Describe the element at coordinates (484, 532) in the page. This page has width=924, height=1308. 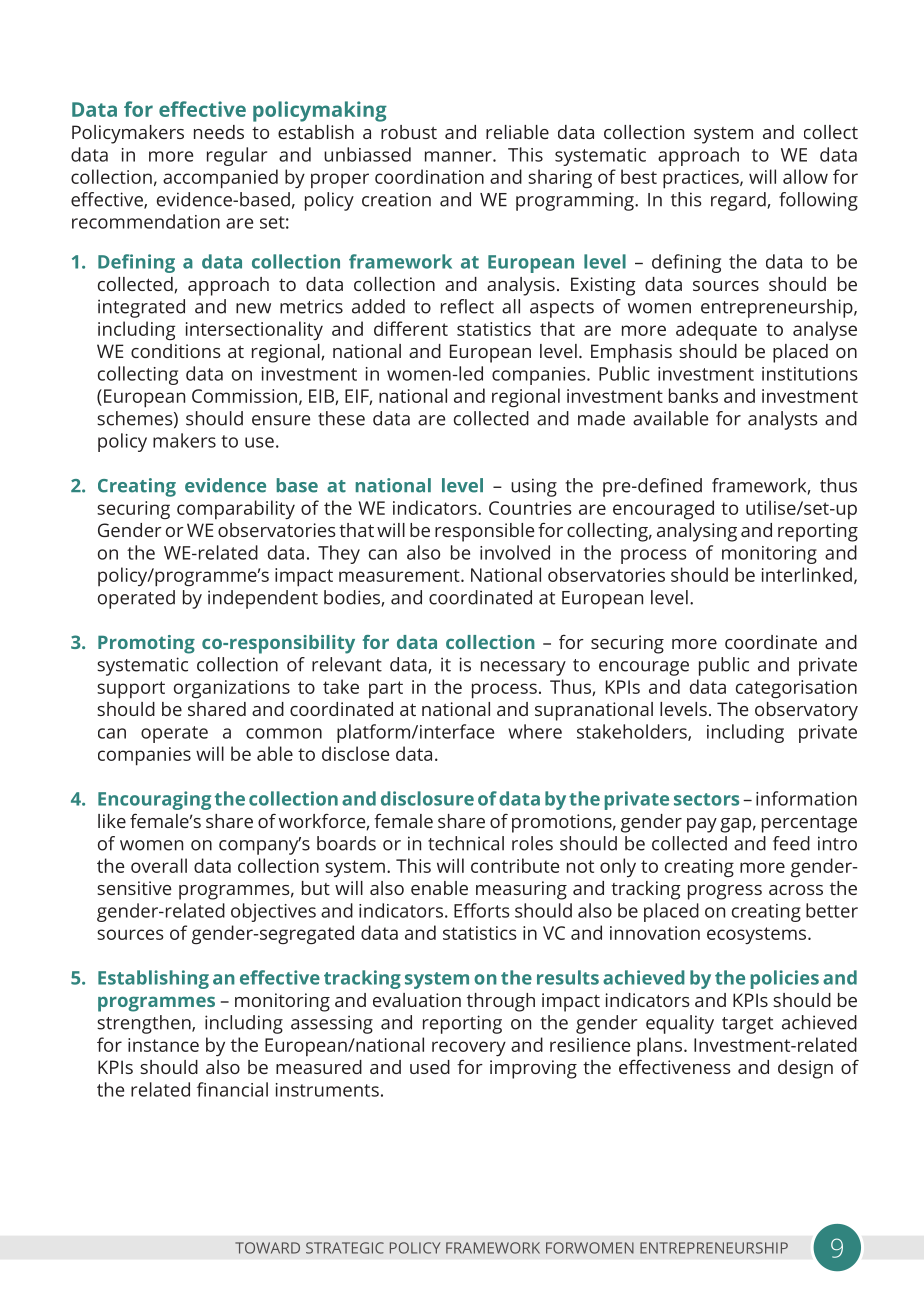
I see `responsible` at that location.
